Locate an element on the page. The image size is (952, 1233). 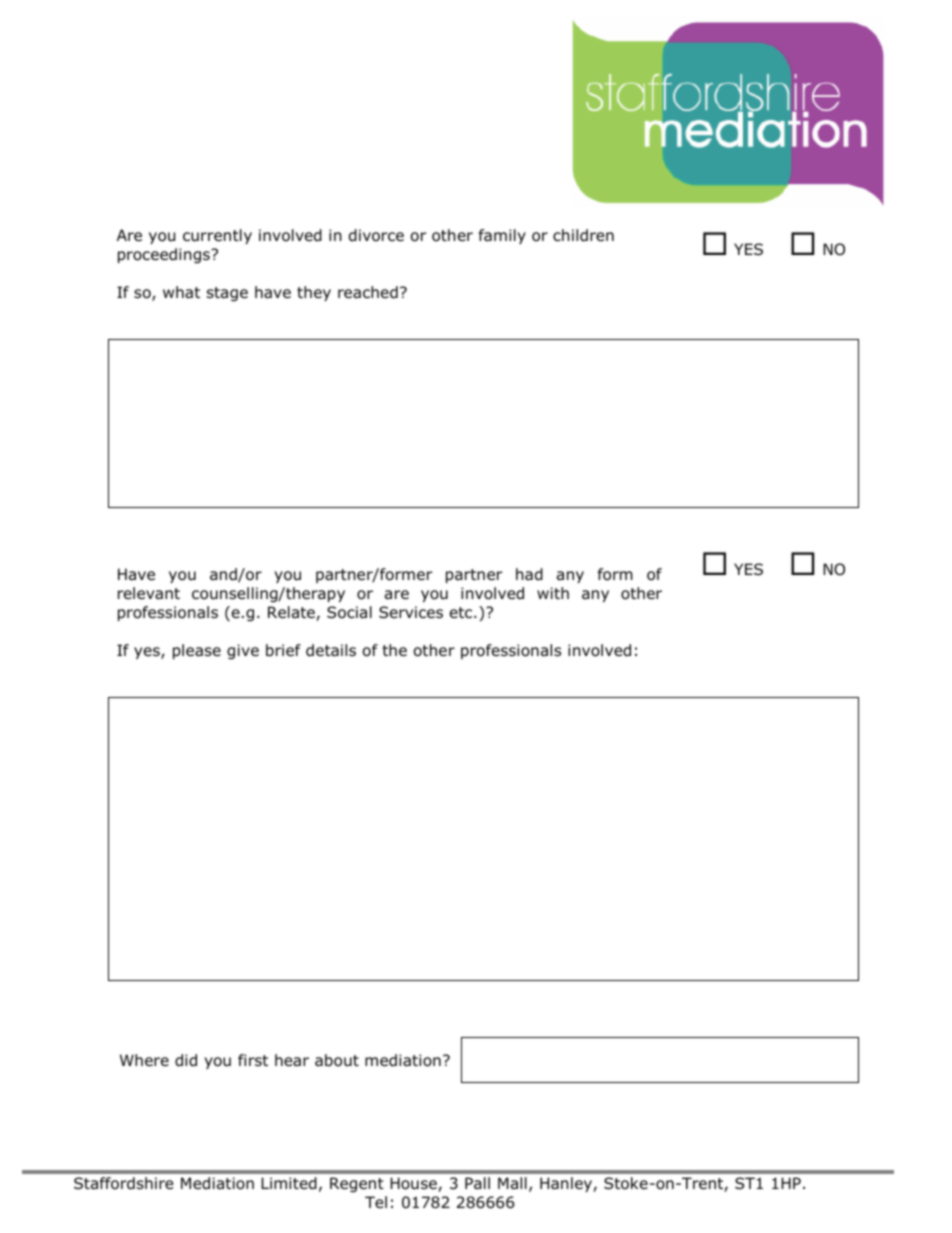
about is located at coordinates (337, 1060).
